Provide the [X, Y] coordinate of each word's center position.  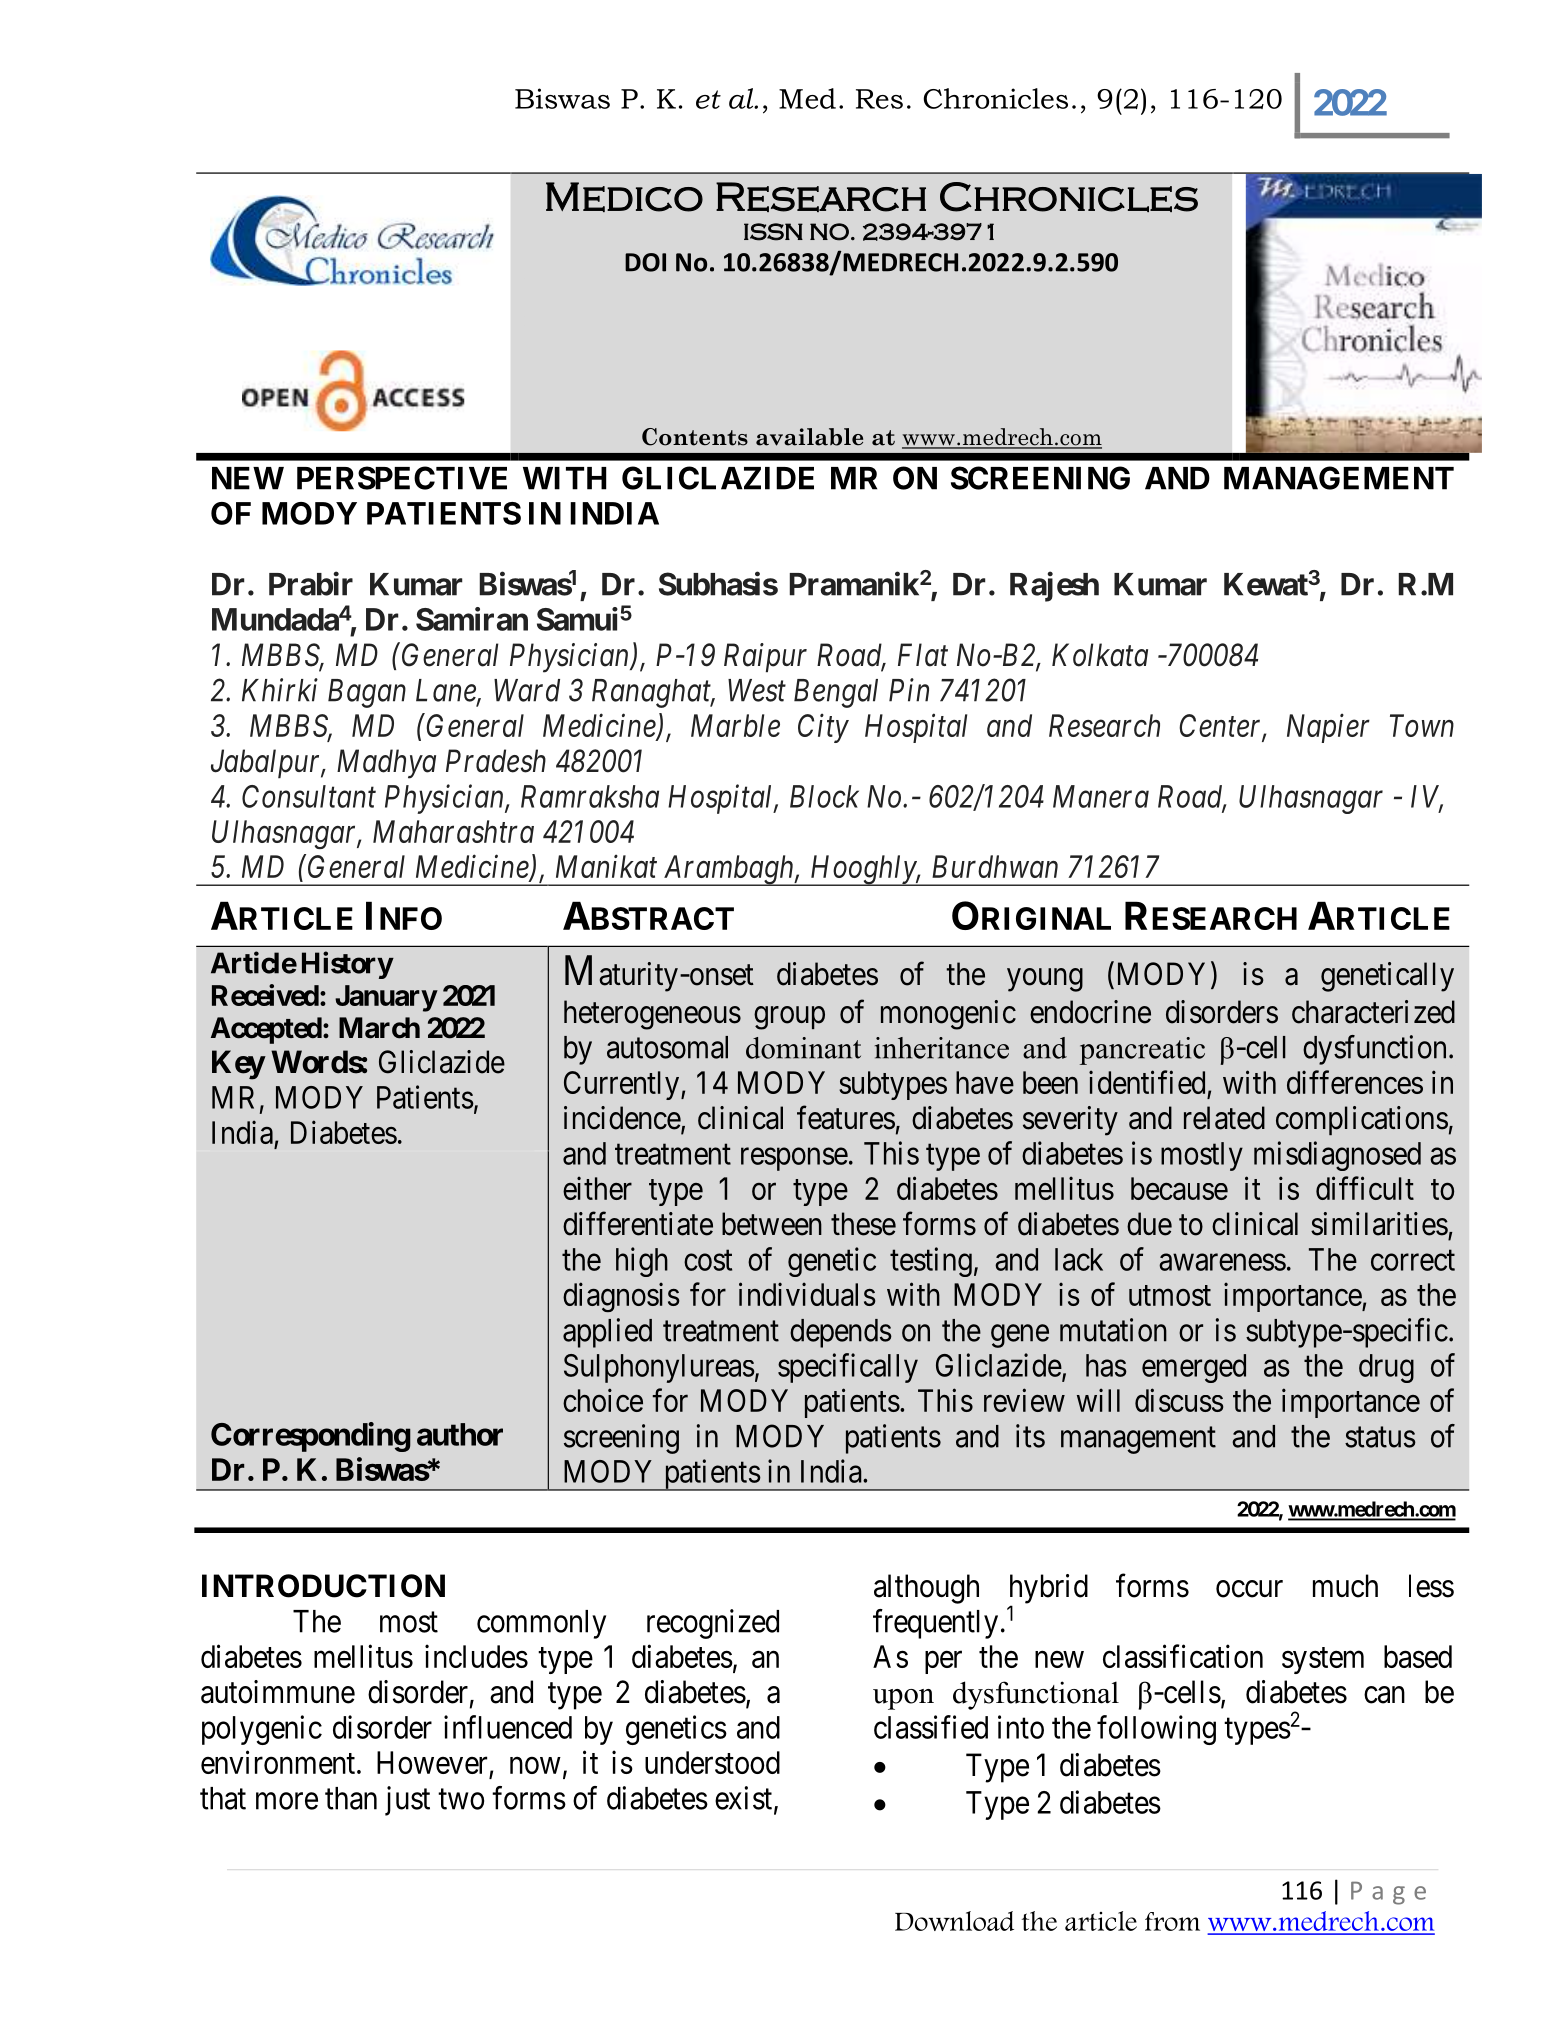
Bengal [836, 693]
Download [954, 1921]
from [1172, 1921]
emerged [1194, 1368]
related [1224, 1118]
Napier [1328, 728]
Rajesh [1054, 587]
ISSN [773, 232]
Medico [624, 197]
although [926, 1589]
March [379, 1028]
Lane [447, 691]
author [460, 1434]
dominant [803, 1048]
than [351, 1798]
